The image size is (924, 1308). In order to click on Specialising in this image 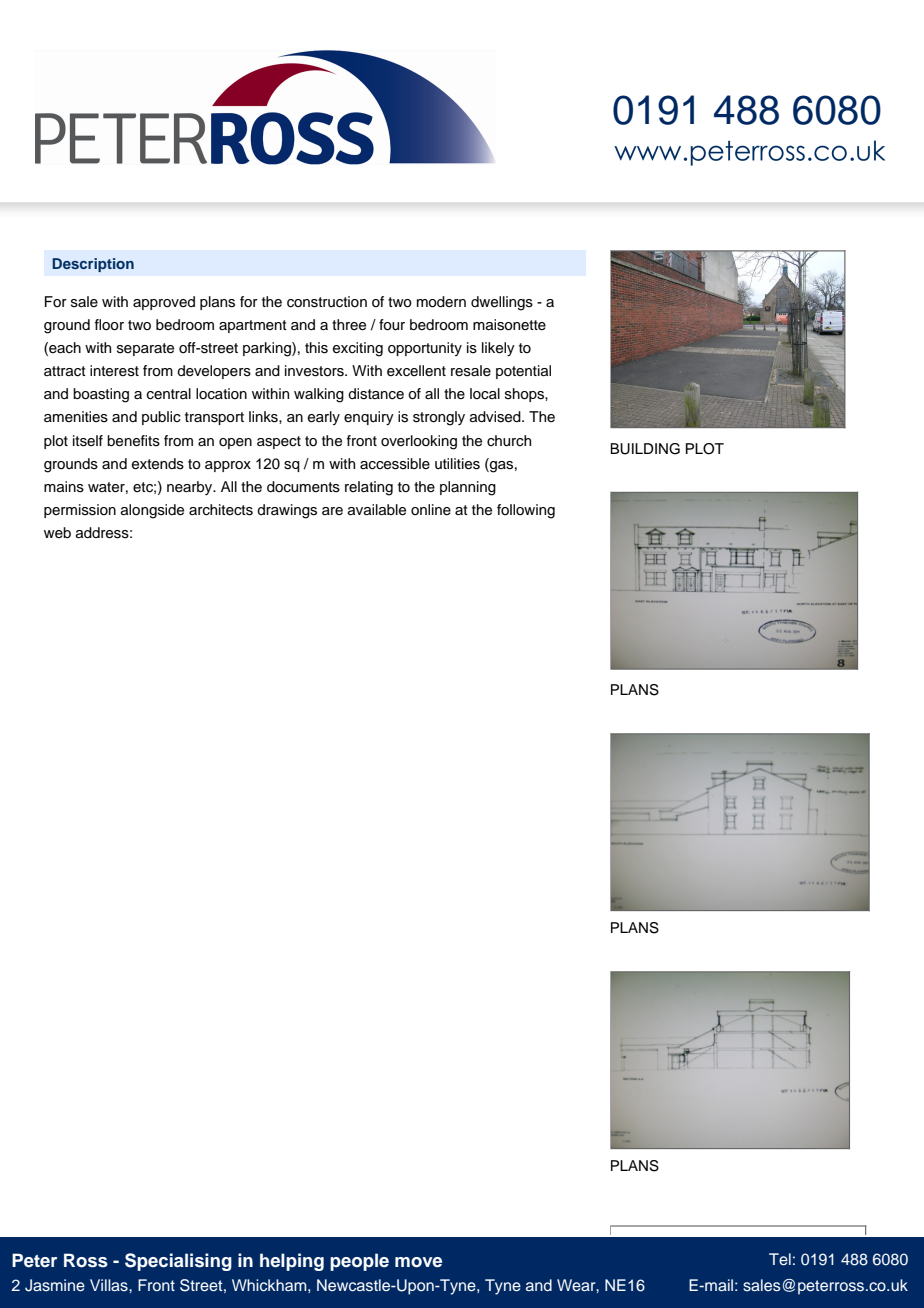, I will do `click(178, 1262)`.
